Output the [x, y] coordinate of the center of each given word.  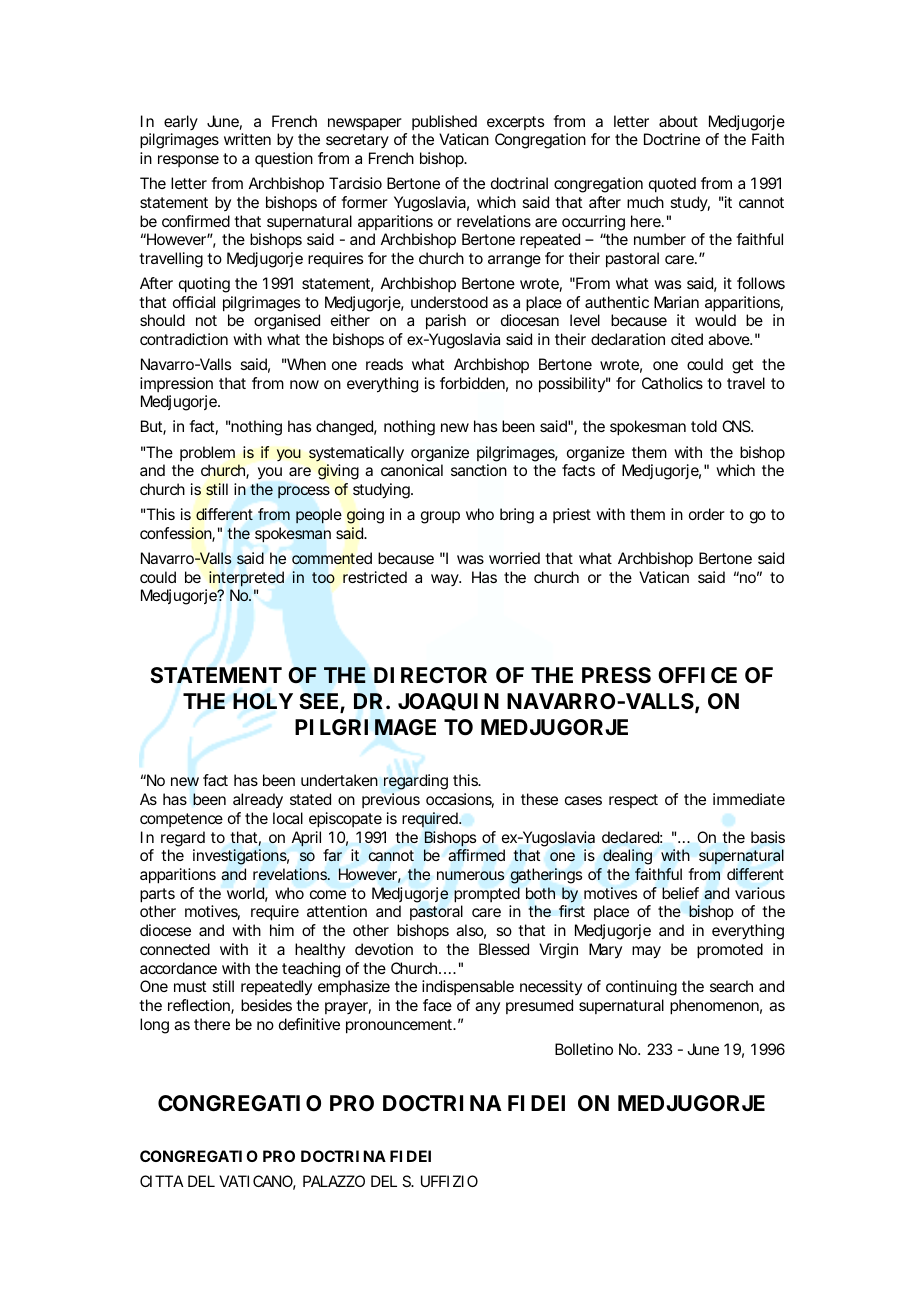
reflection [200, 1006]
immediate [749, 799]
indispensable [468, 987]
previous [391, 800]
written [247, 139]
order [707, 514]
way [445, 580]
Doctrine [672, 139]
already [258, 801]
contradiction [184, 339]
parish [446, 322]
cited [687, 339]
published [444, 122]
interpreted [246, 579]
